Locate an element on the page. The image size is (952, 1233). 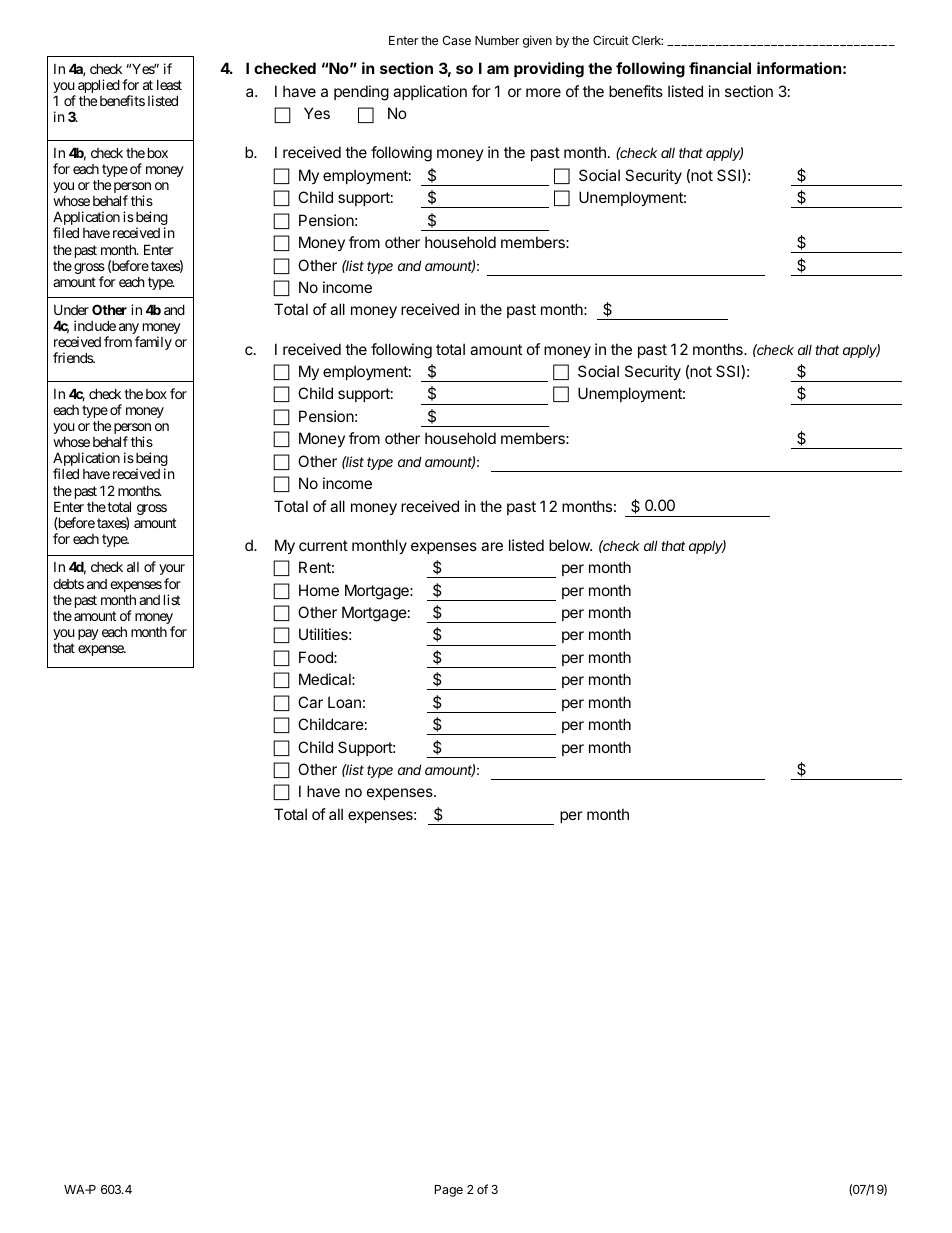
Page is located at coordinates (449, 1191).
